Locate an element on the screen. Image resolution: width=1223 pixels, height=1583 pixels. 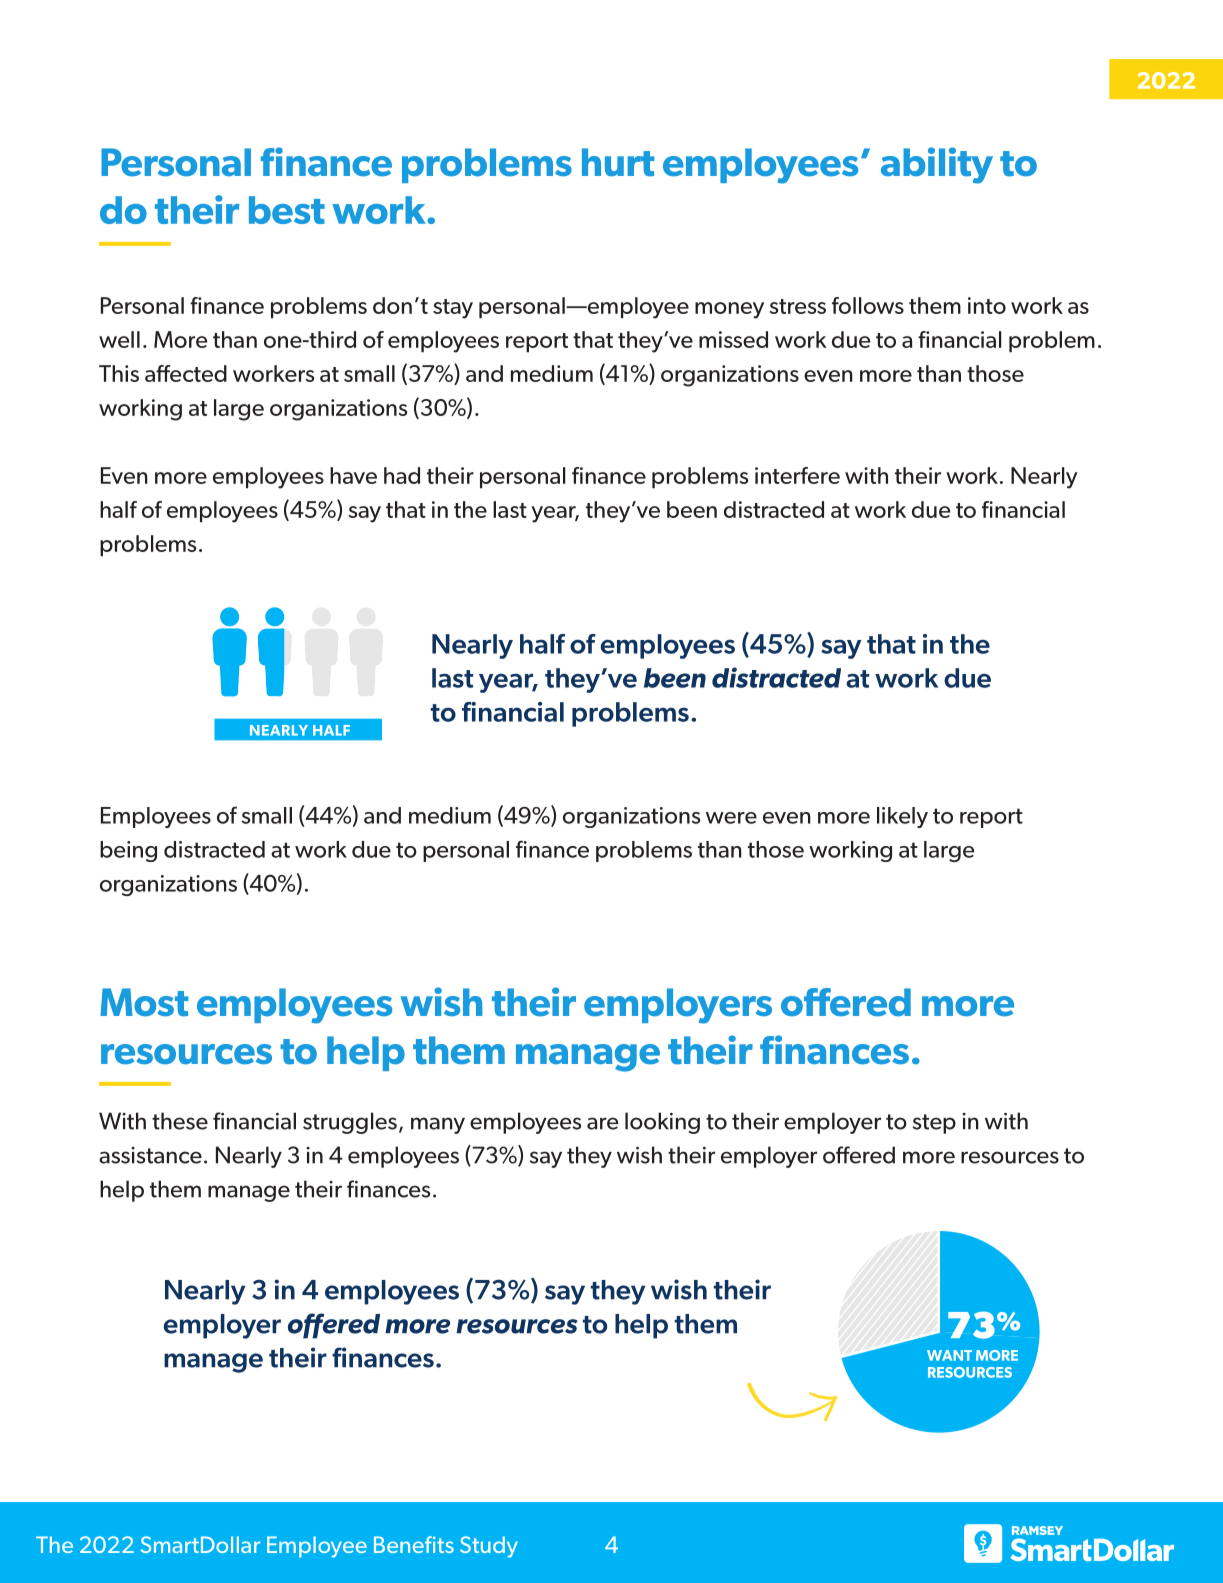
were is located at coordinates (731, 818).
